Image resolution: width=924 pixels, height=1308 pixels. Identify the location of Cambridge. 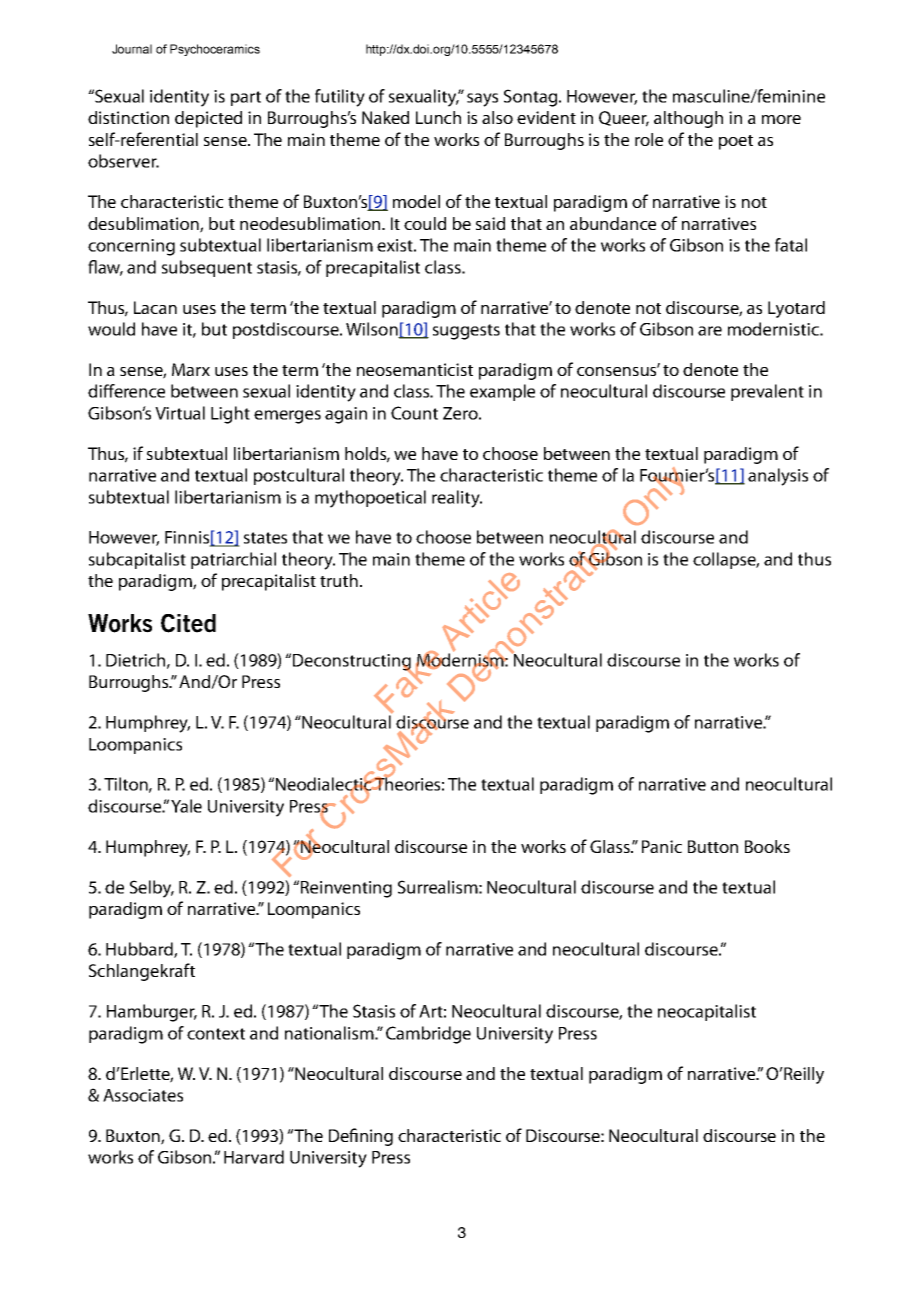
(428, 1035).
